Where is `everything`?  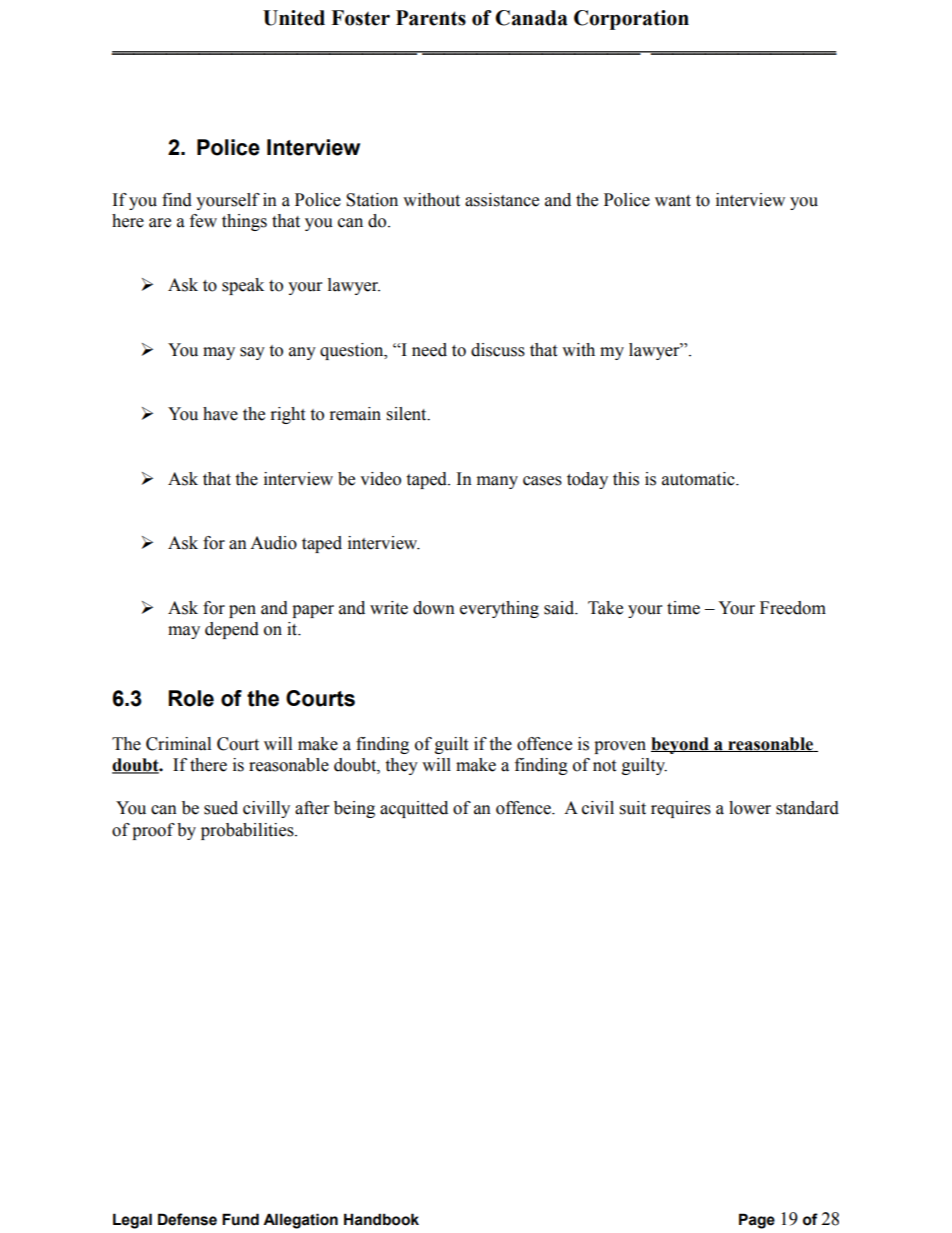 everything is located at coordinates (499, 609).
